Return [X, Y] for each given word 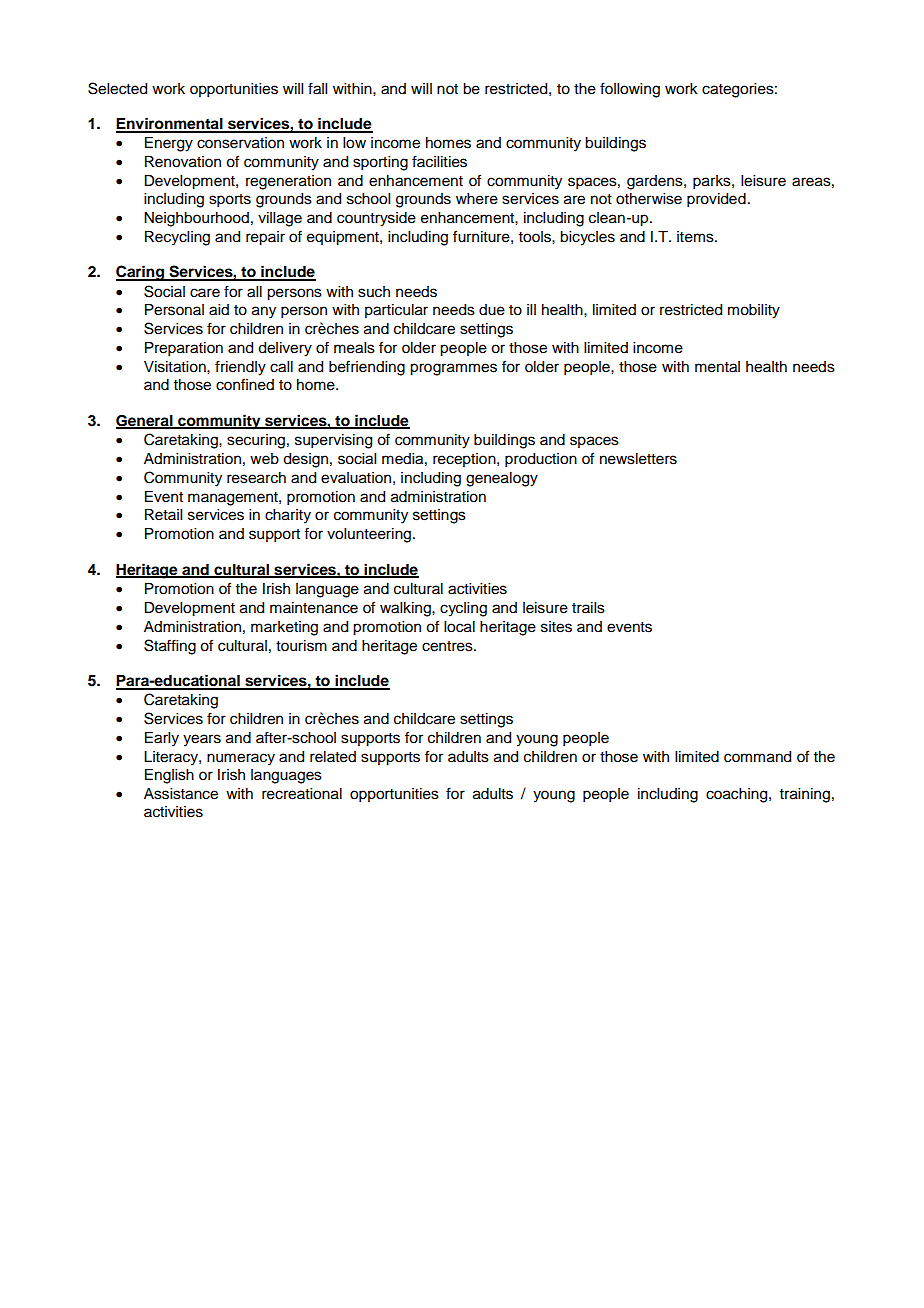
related [333, 757]
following [630, 90]
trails [588, 608]
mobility [754, 311]
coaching [738, 795]
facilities [439, 161]
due [492, 310]
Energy [169, 144]
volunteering [369, 535]
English [169, 776]
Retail [163, 515]
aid [219, 310]
